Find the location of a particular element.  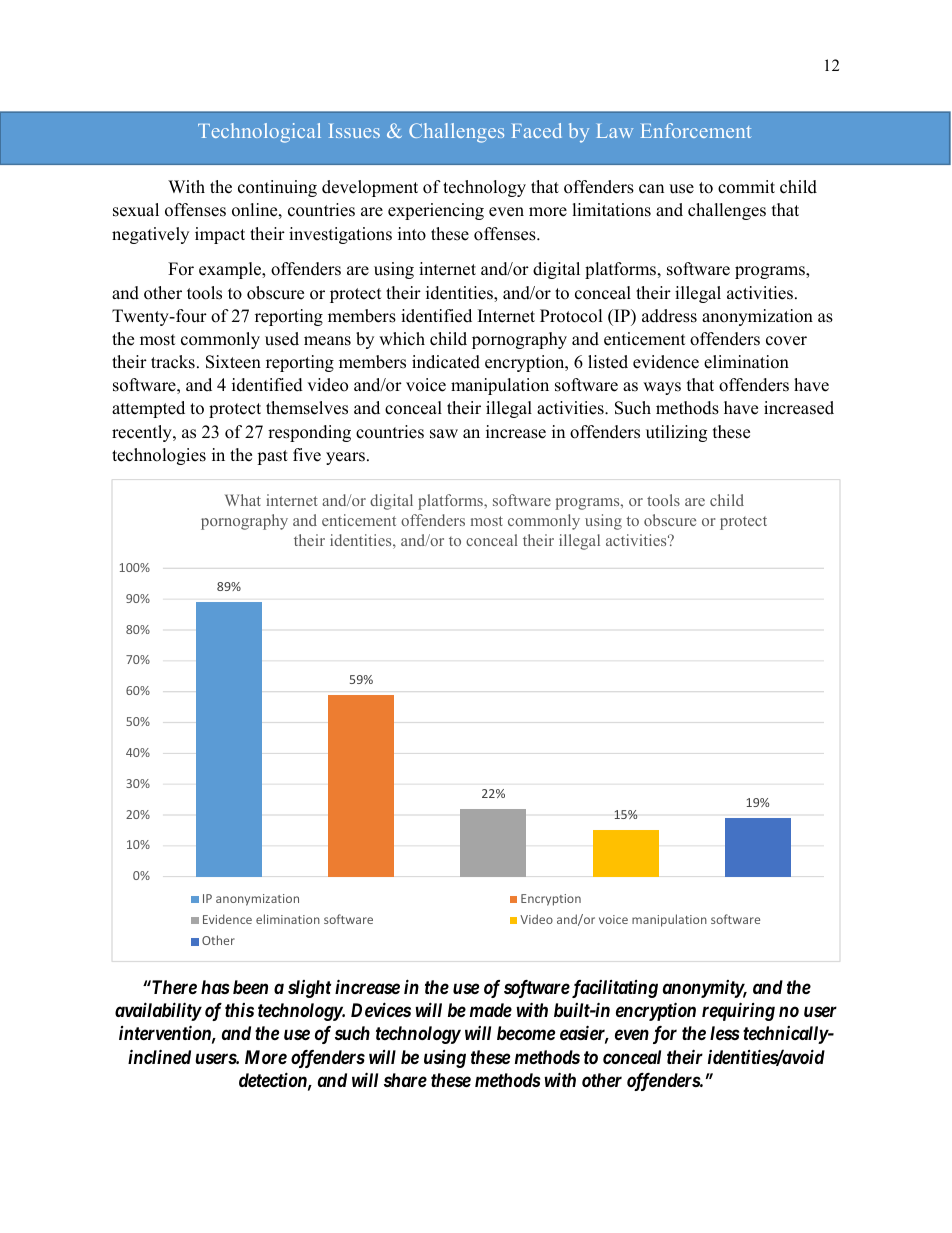

less is located at coordinates (725, 1033).
